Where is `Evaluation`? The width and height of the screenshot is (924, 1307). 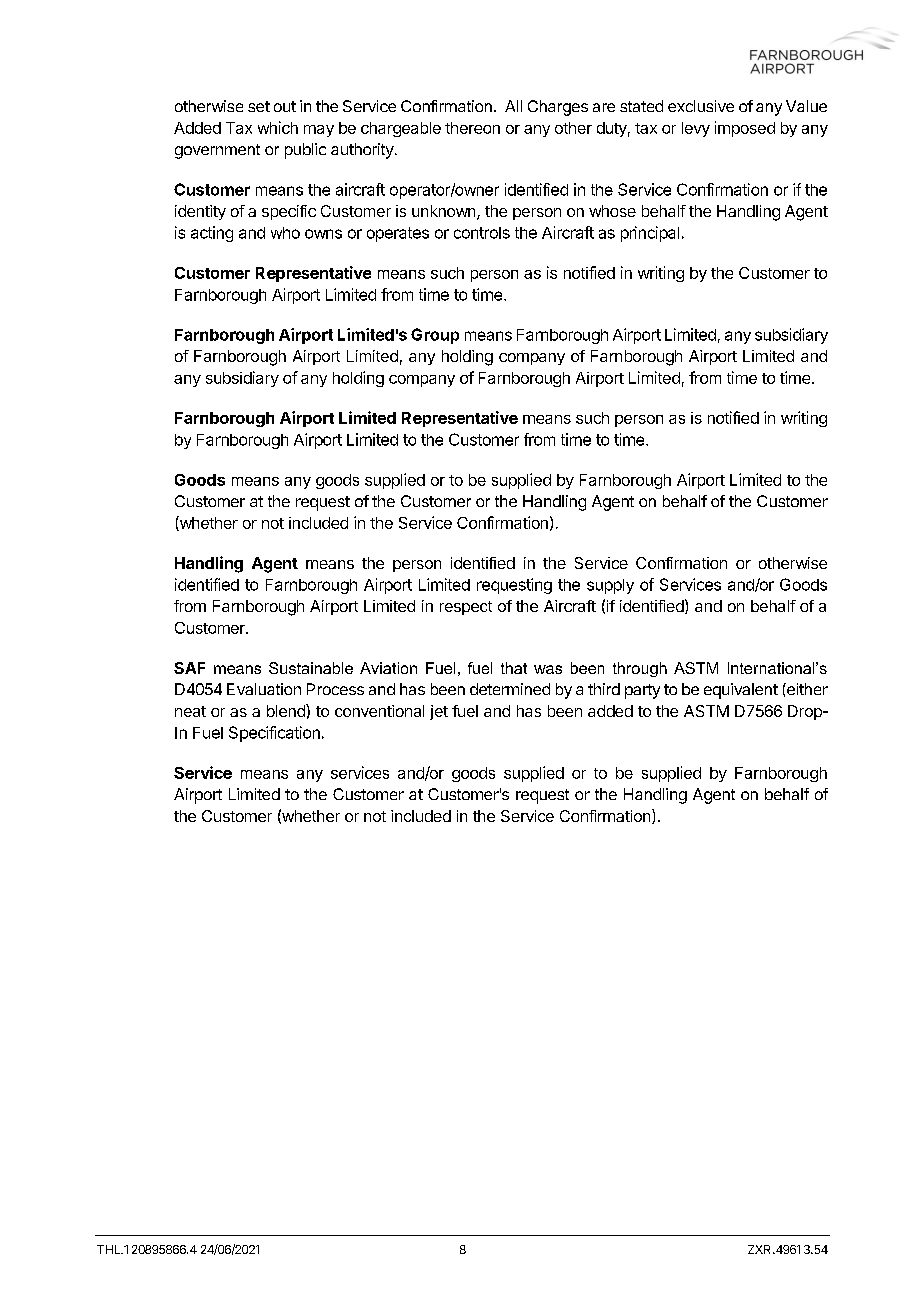
Evaluation is located at coordinates (264, 689).
